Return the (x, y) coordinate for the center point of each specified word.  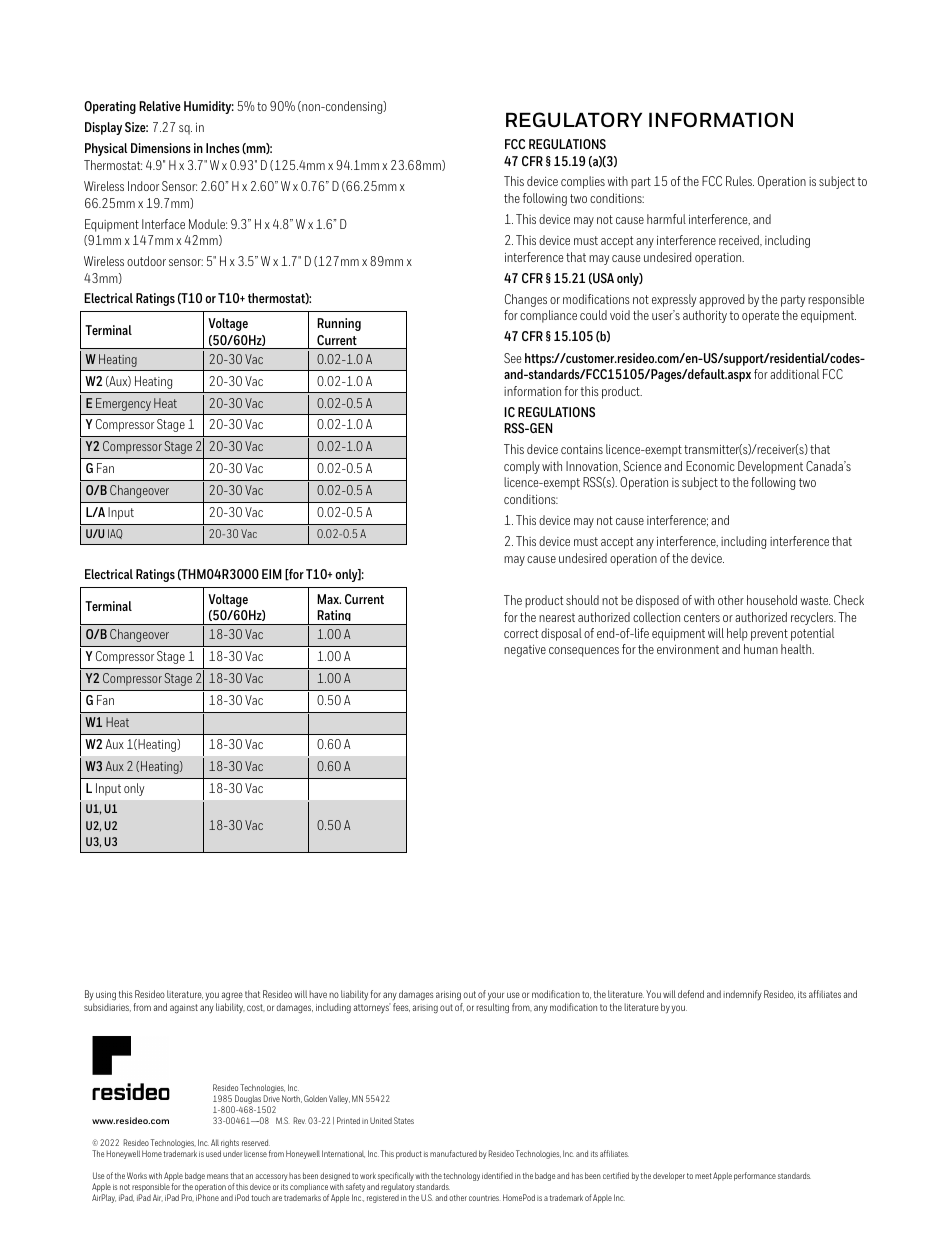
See (512, 358)
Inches (223, 148)
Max (329, 599)
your (496, 998)
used (213, 1153)
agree (232, 998)
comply (522, 467)
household (772, 600)
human (761, 649)
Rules (740, 181)
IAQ (115, 534)
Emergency (123, 404)
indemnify (742, 995)
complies (583, 182)
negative (525, 651)
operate (760, 317)
